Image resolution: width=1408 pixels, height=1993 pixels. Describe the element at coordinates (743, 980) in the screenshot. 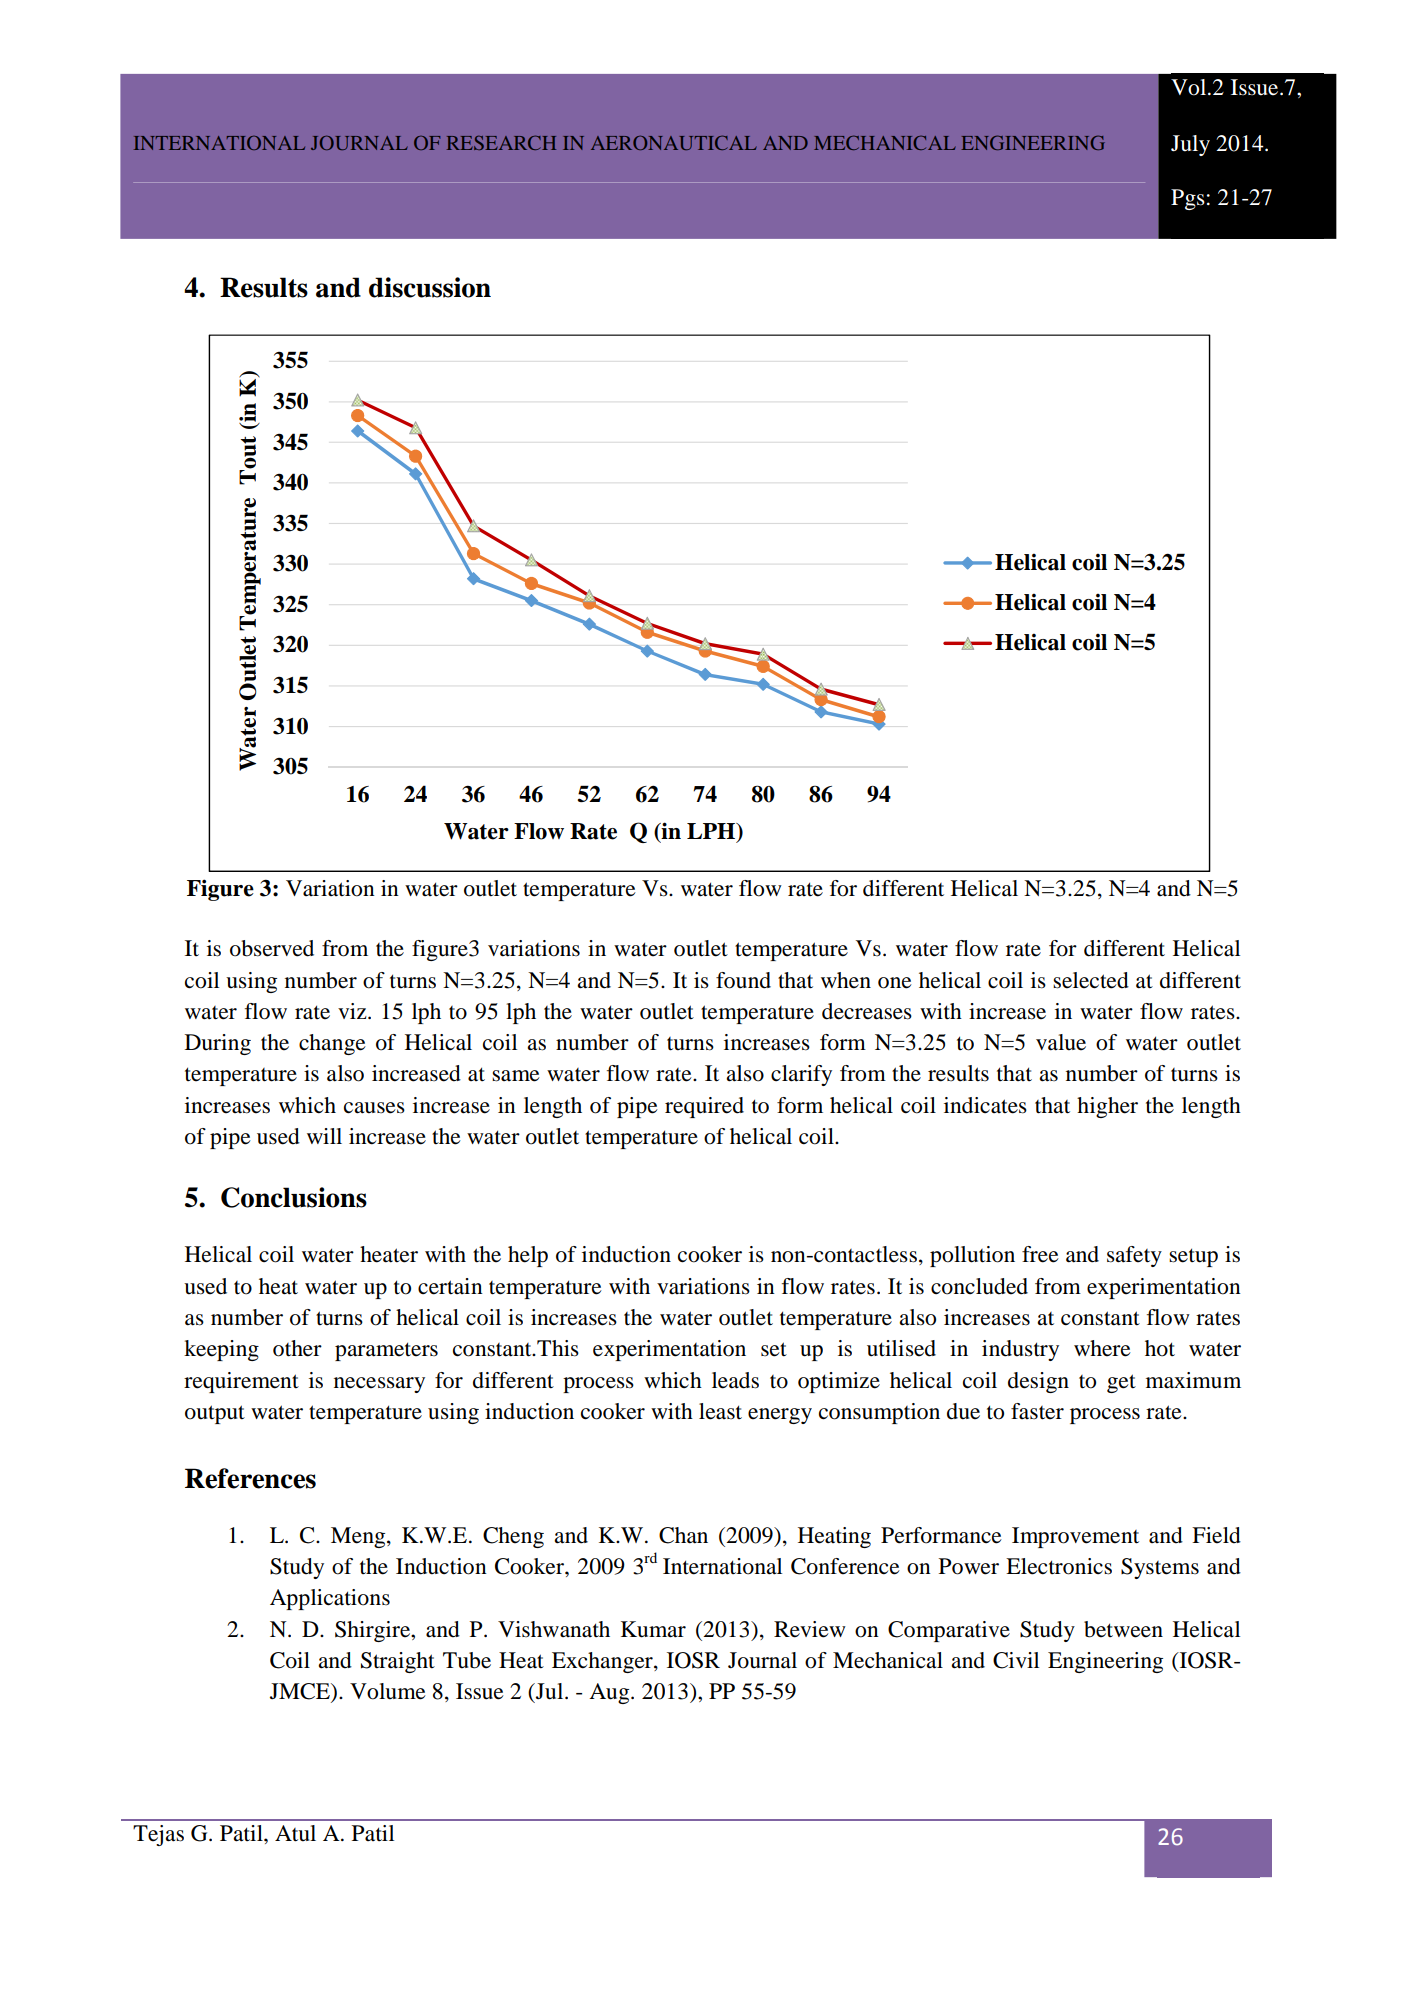

I see `found` at that location.
